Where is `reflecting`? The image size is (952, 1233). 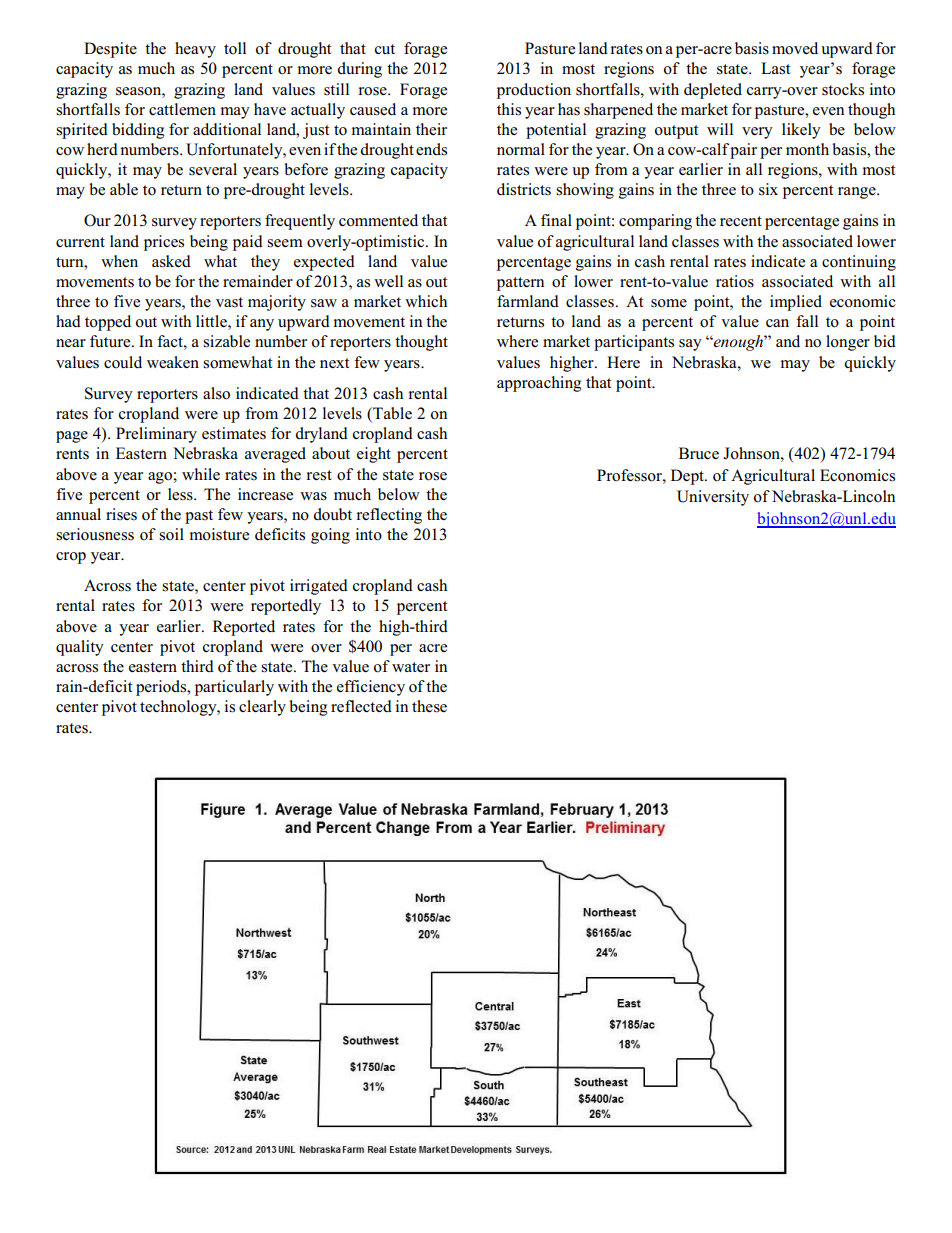
reflecting is located at coordinates (389, 516).
